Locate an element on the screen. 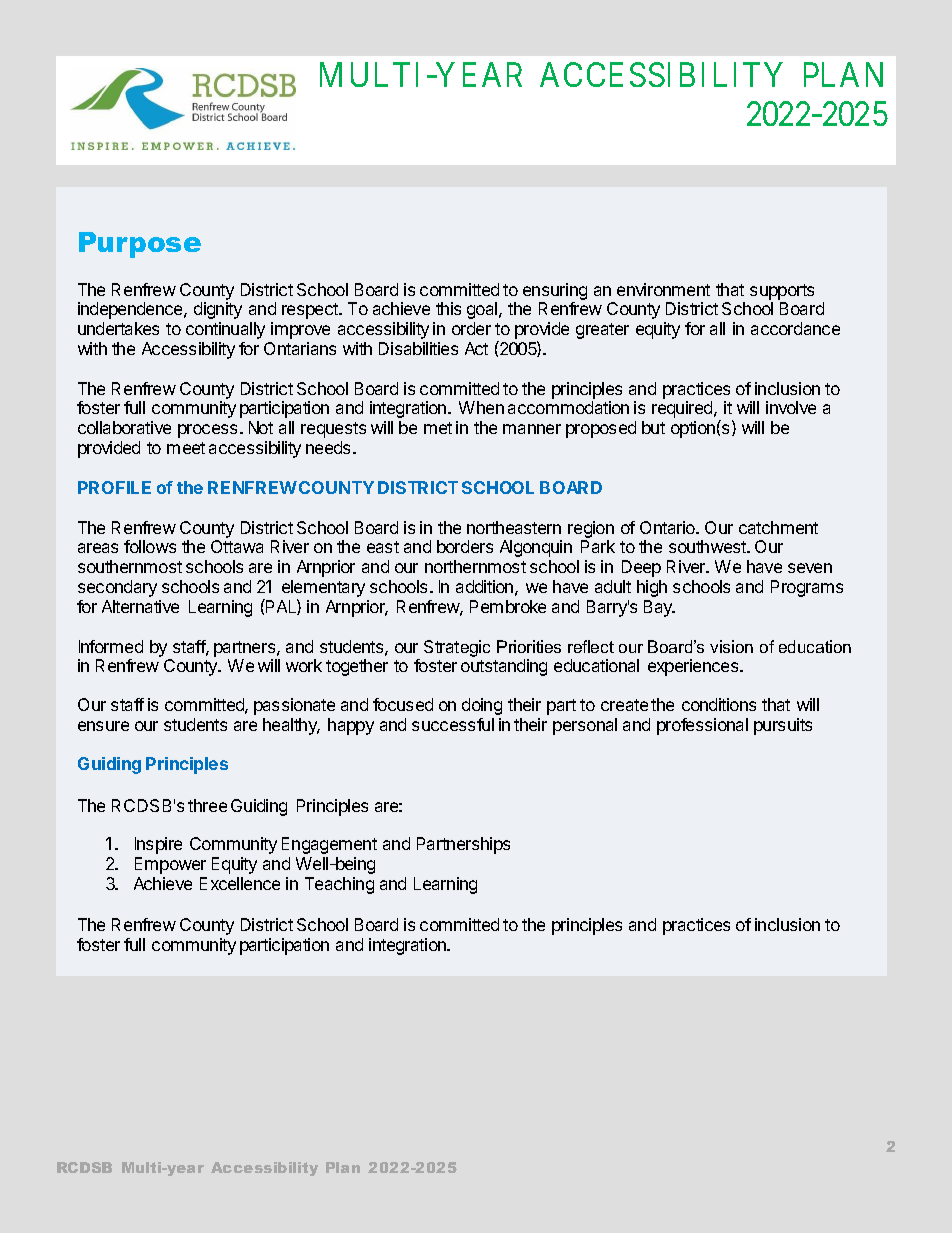  this is located at coordinates (448, 308).
